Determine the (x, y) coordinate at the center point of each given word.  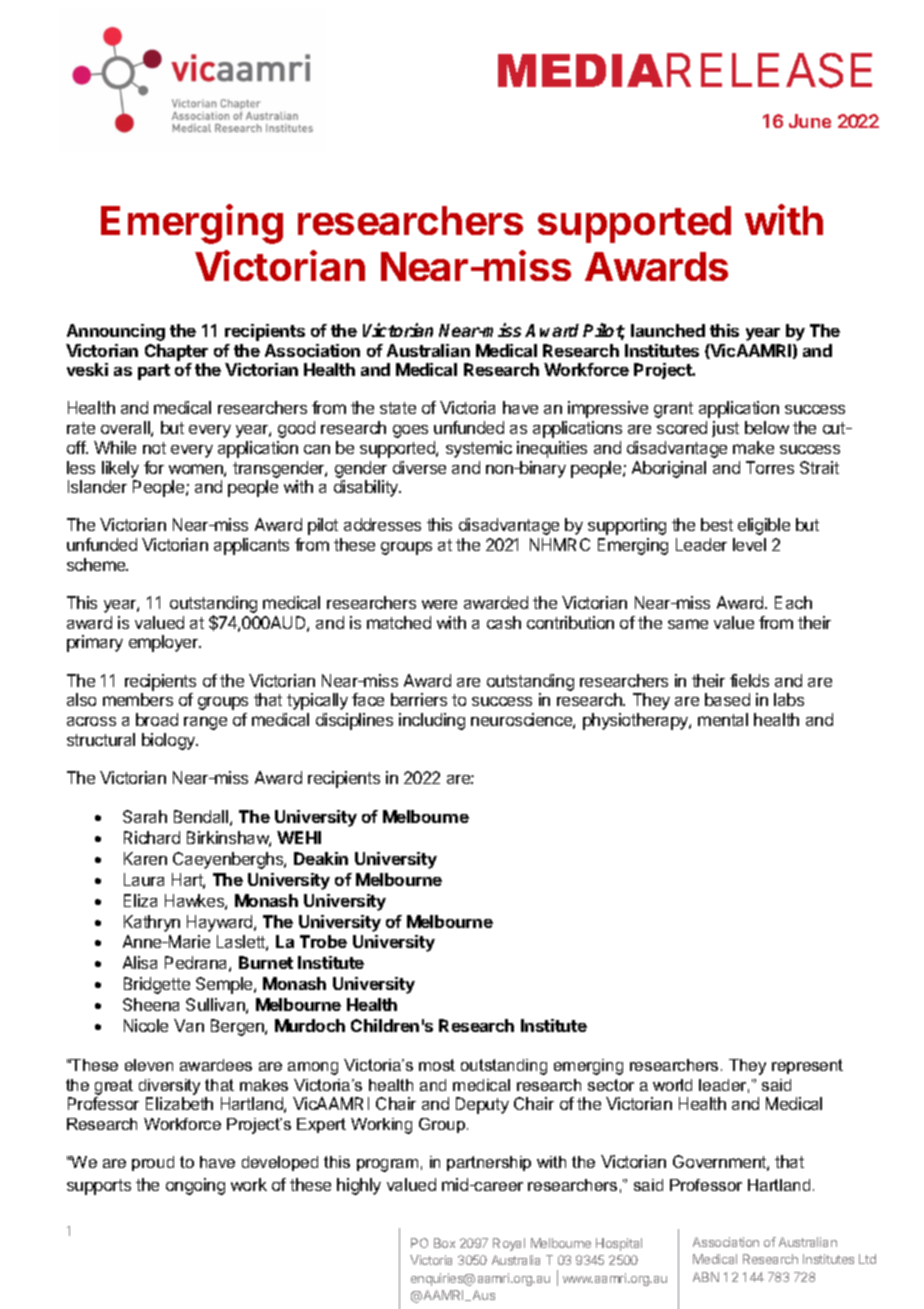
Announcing (116, 332)
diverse (419, 467)
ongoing (195, 1186)
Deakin (321, 858)
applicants (251, 546)
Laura (144, 879)
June (810, 121)
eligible (764, 526)
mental (723, 719)
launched (668, 330)
